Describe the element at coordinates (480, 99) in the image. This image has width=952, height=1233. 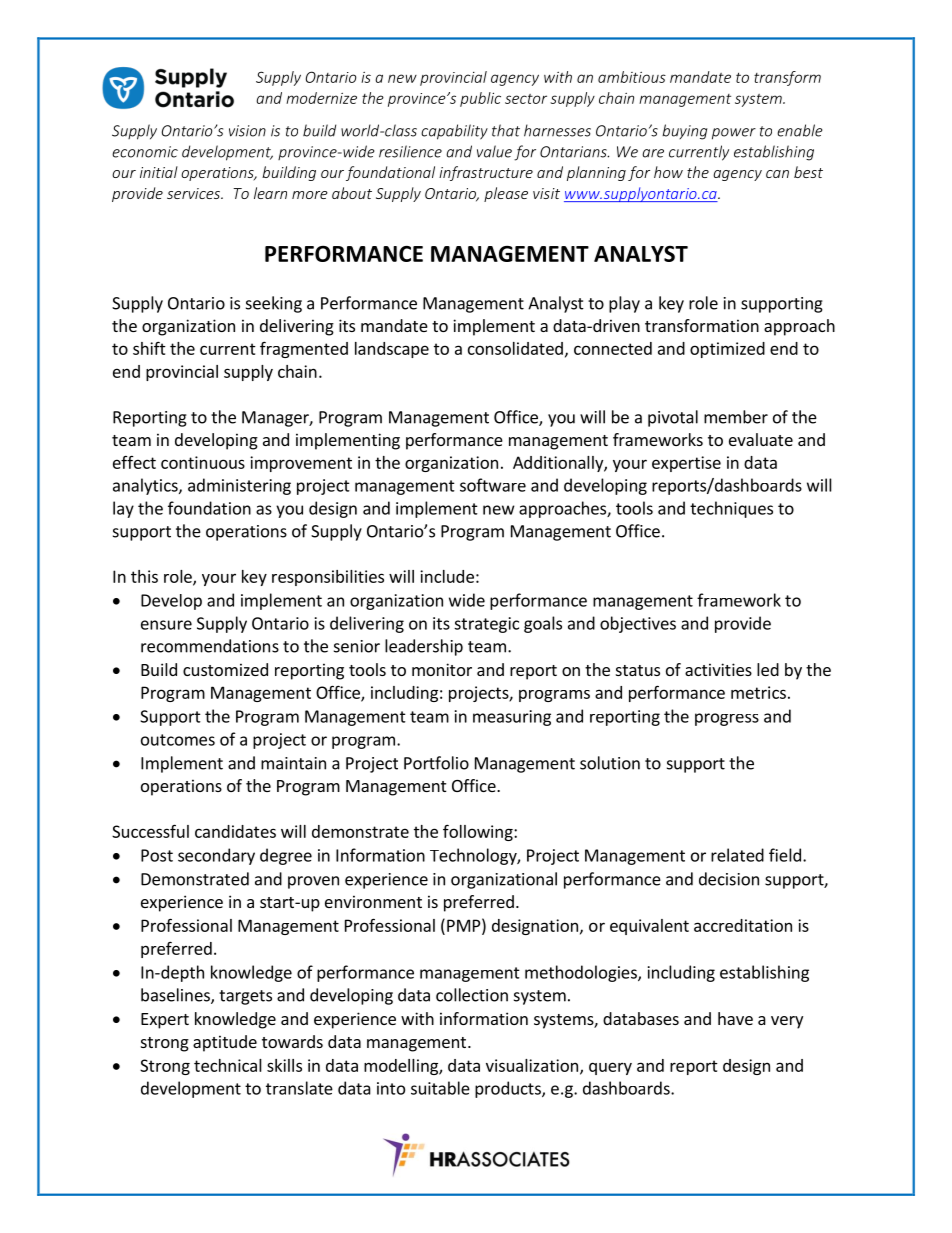
I see `public` at that location.
